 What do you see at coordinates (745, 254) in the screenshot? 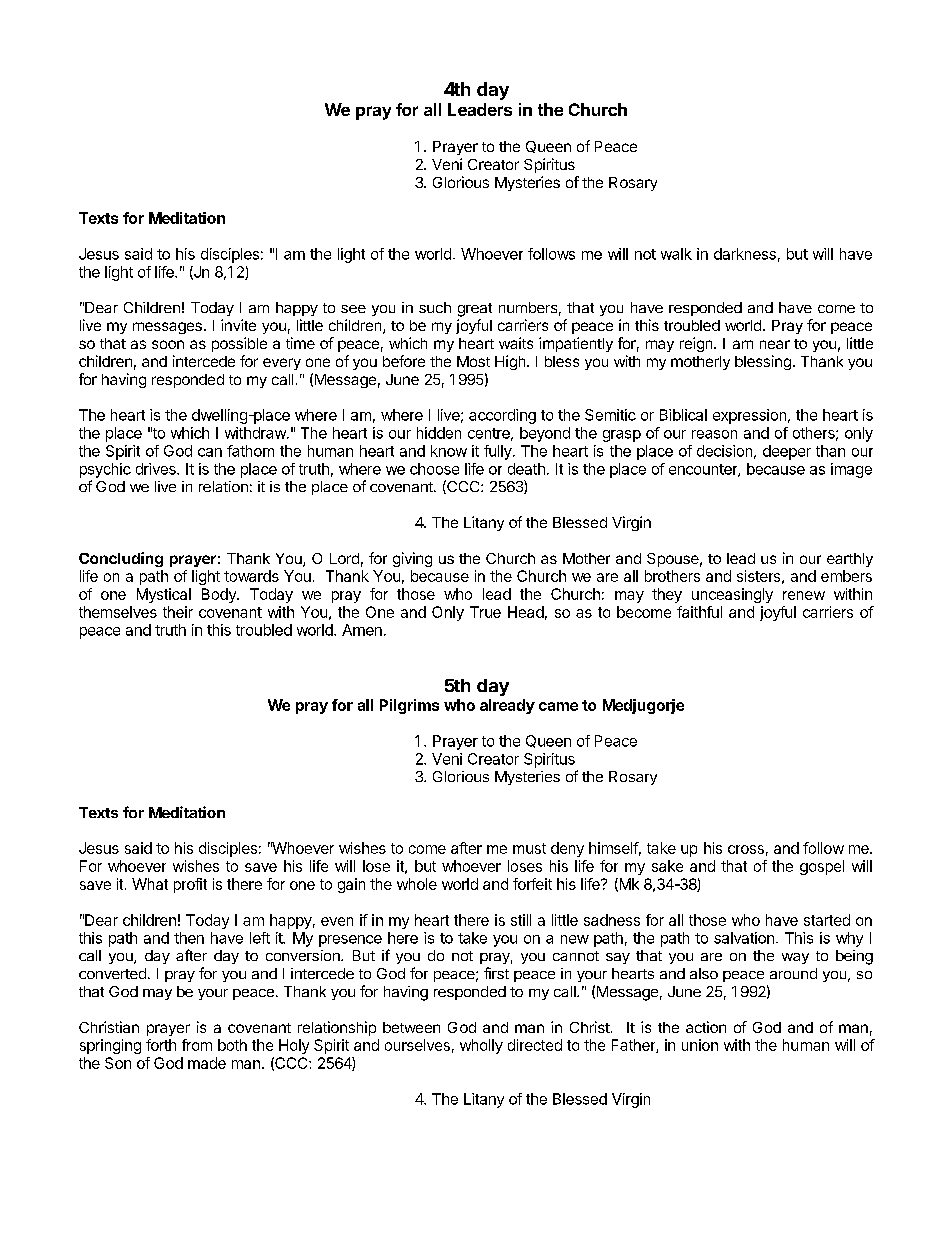
I see `darkness` at bounding box center [745, 254].
